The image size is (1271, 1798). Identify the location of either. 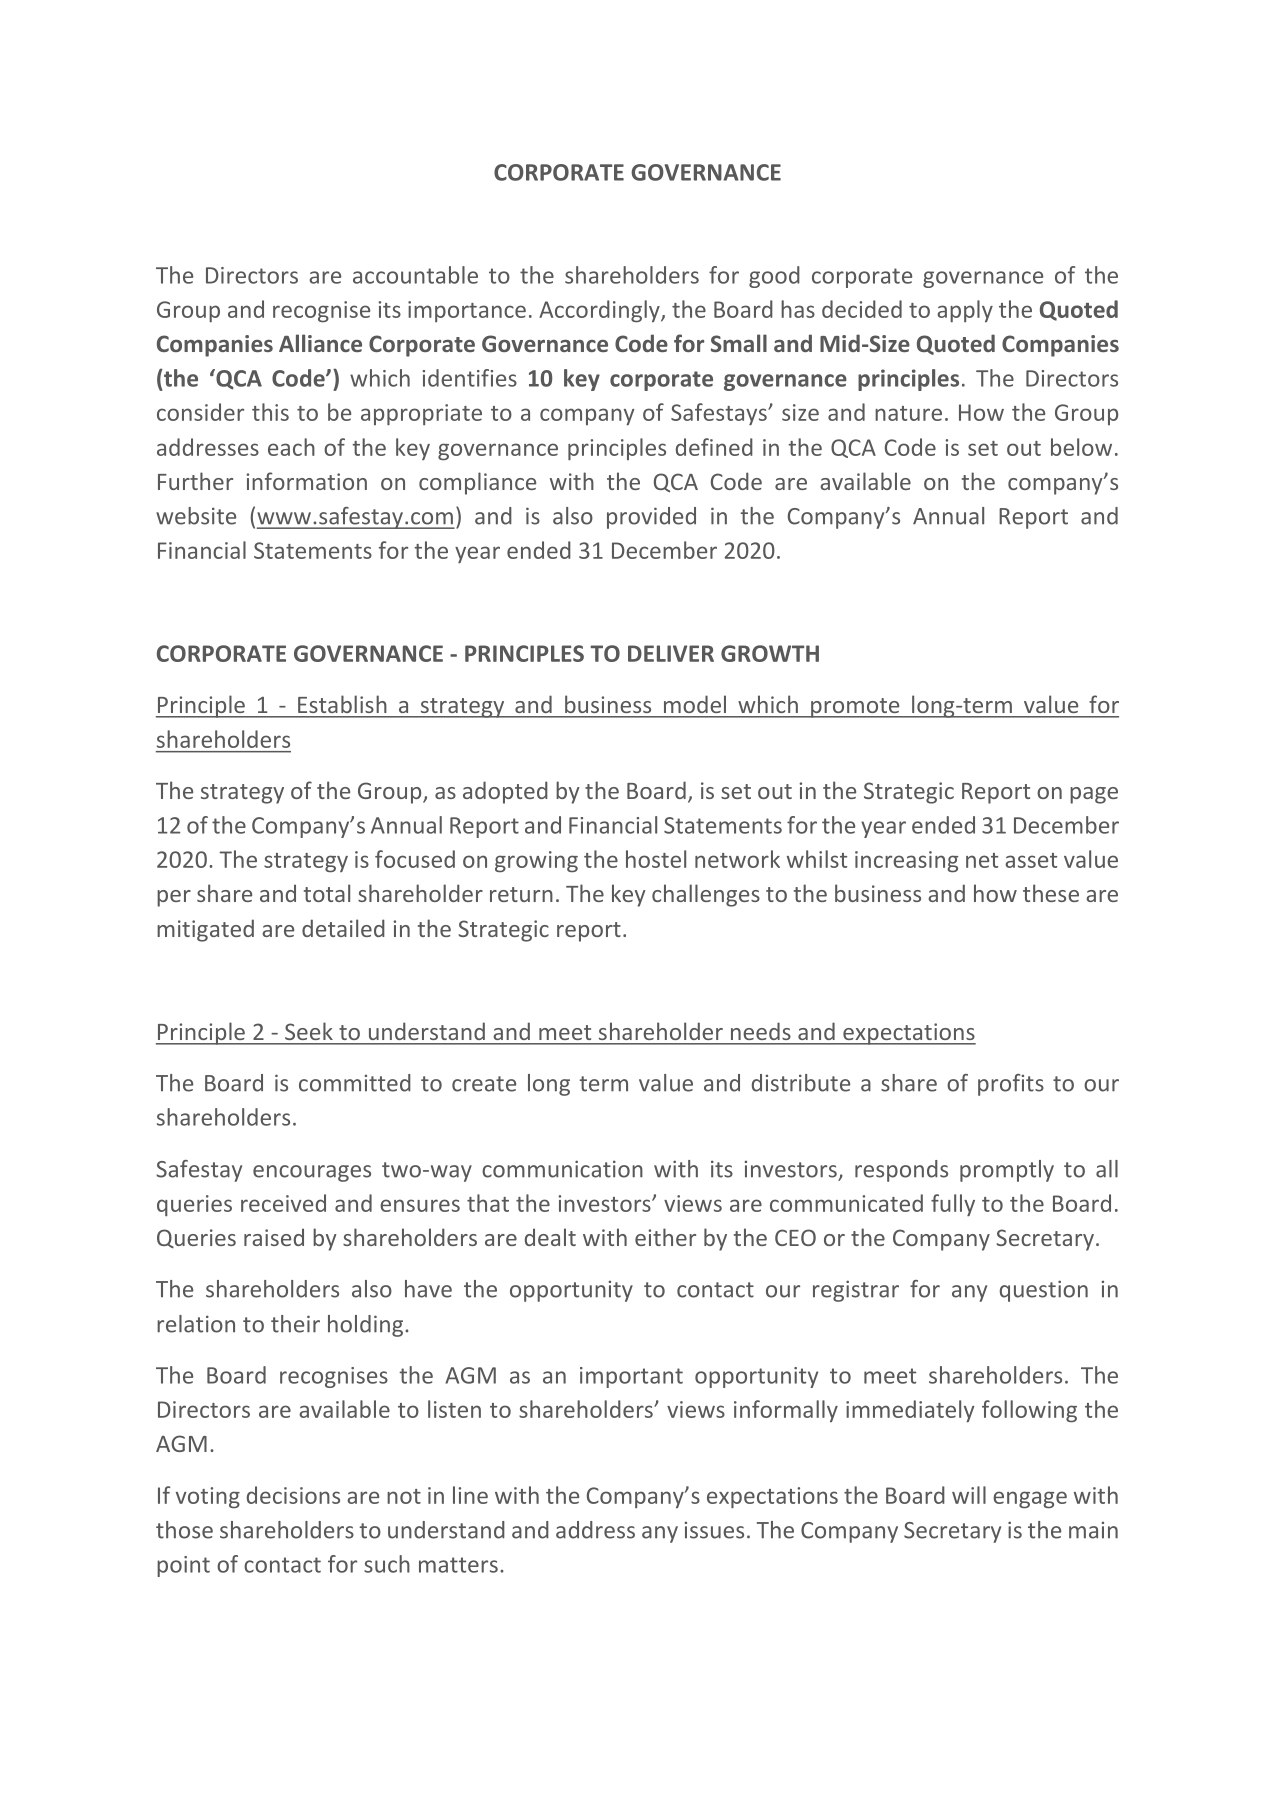
(665, 1237).
